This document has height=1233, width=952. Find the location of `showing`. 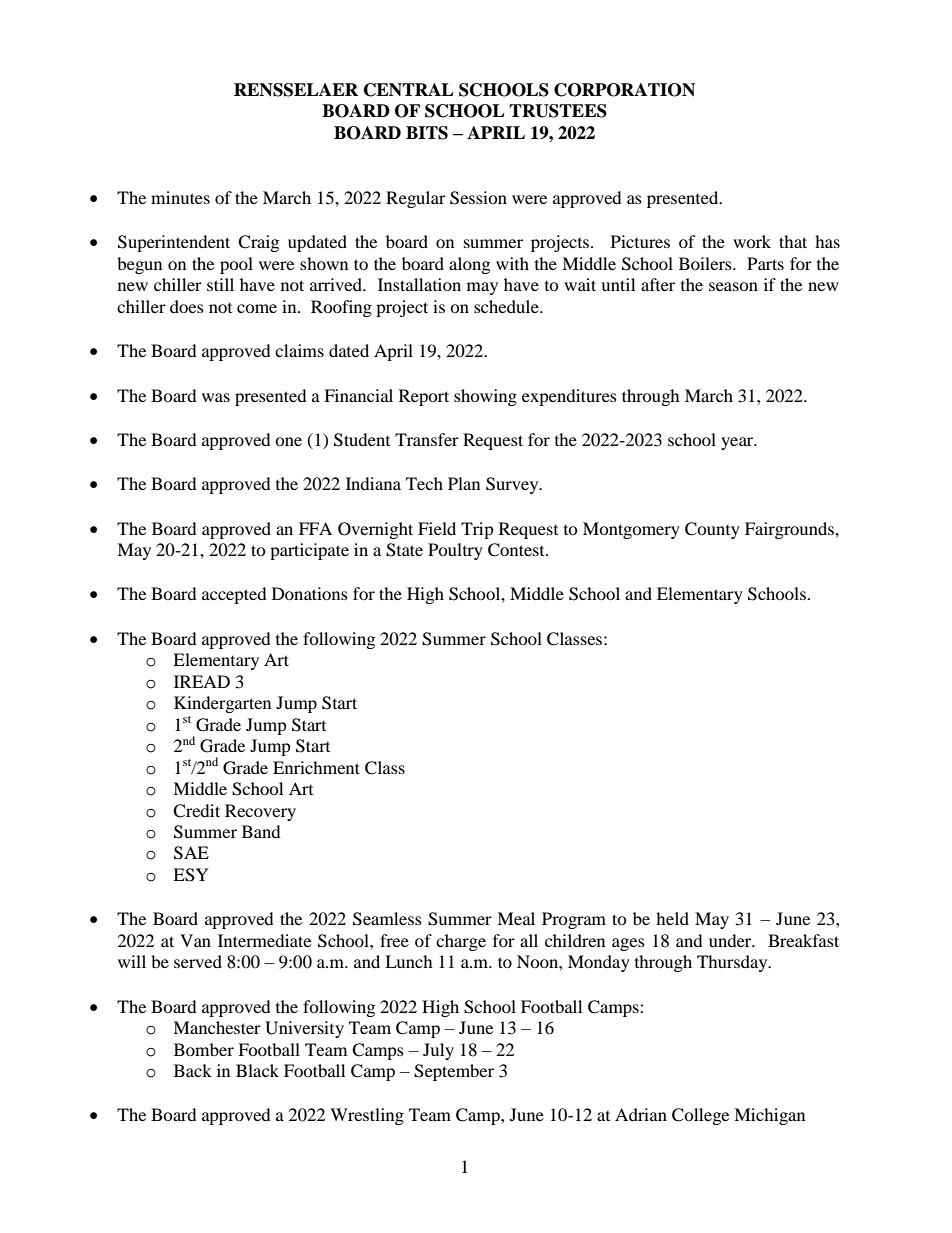

showing is located at coordinates (485, 397).
